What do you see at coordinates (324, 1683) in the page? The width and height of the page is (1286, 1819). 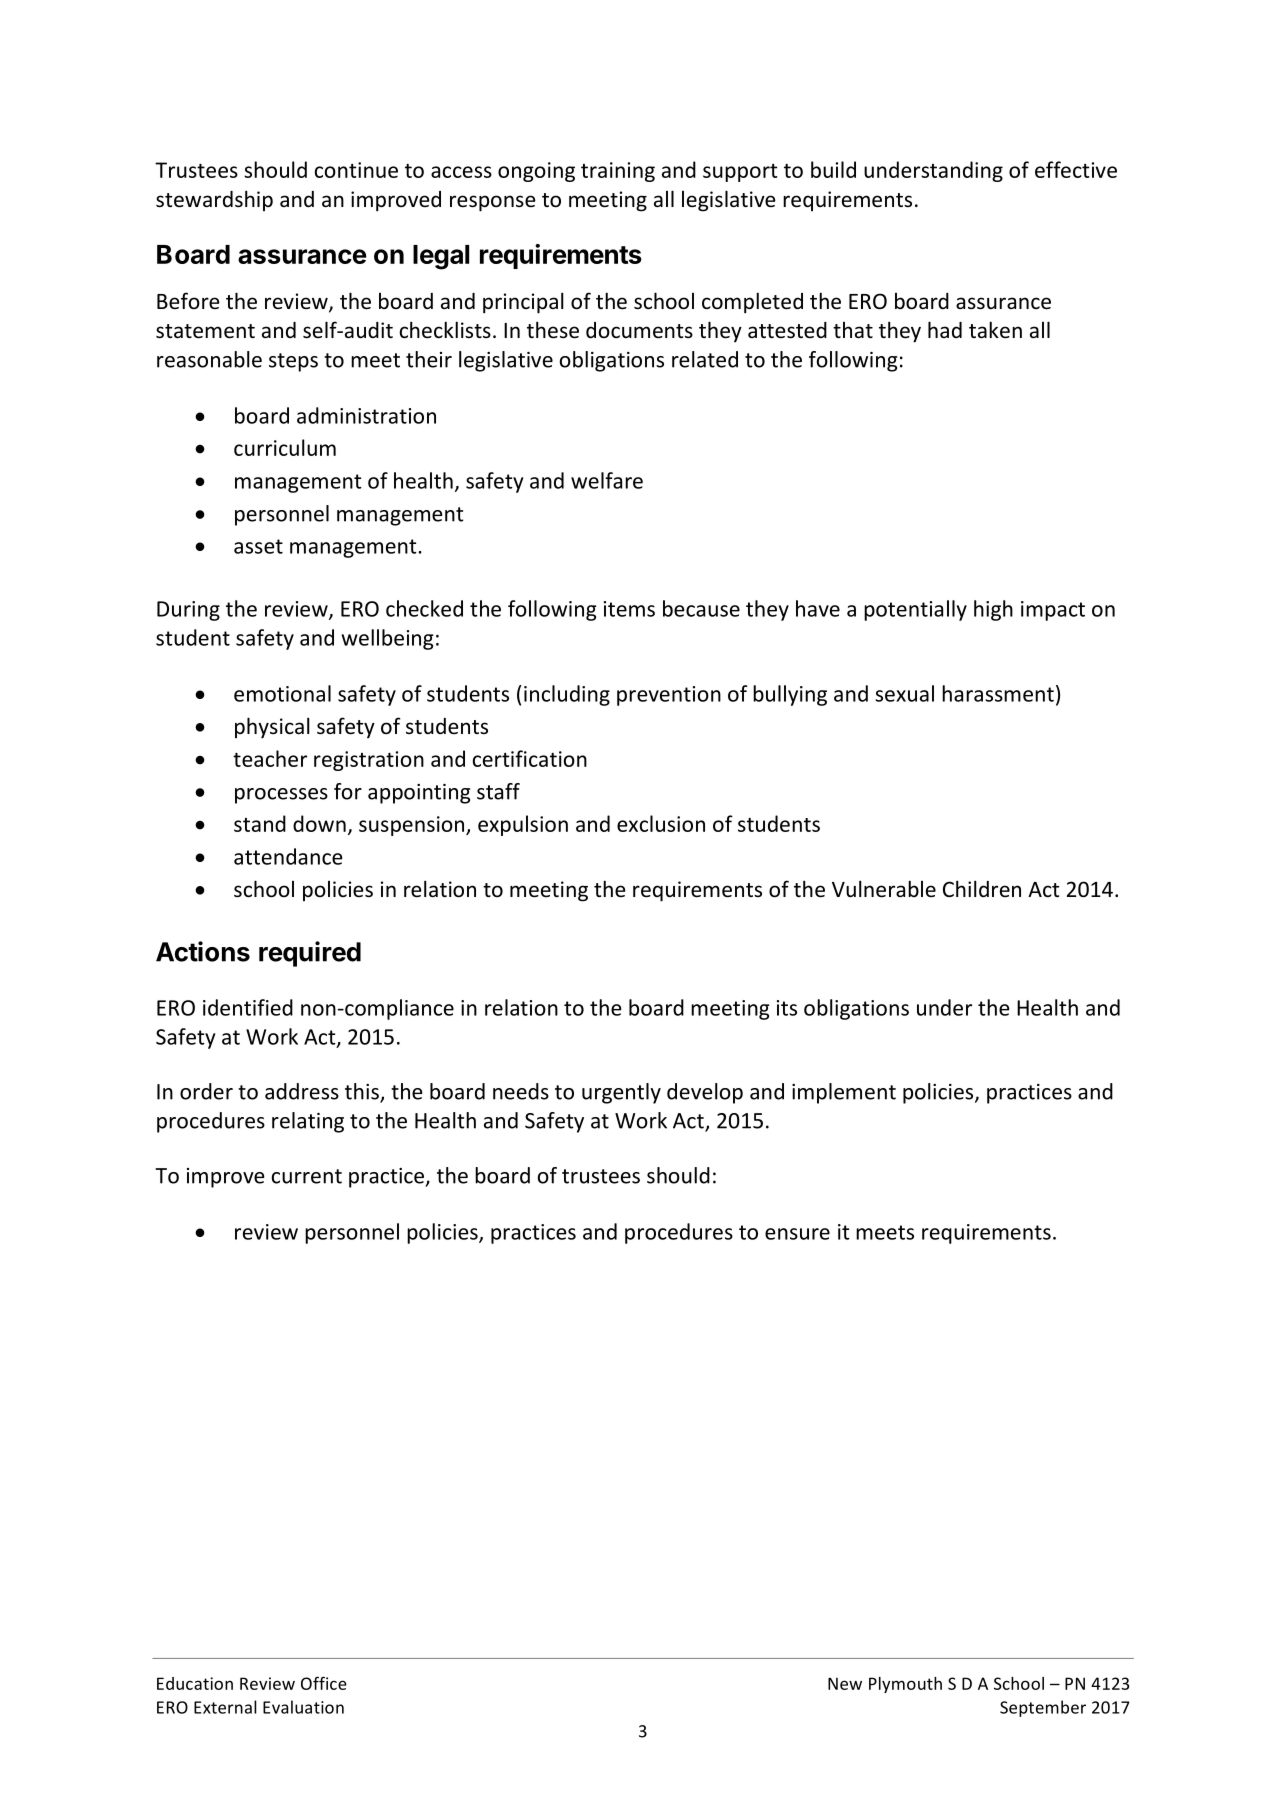 I see `Office` at bounding box center [324, 1683].
